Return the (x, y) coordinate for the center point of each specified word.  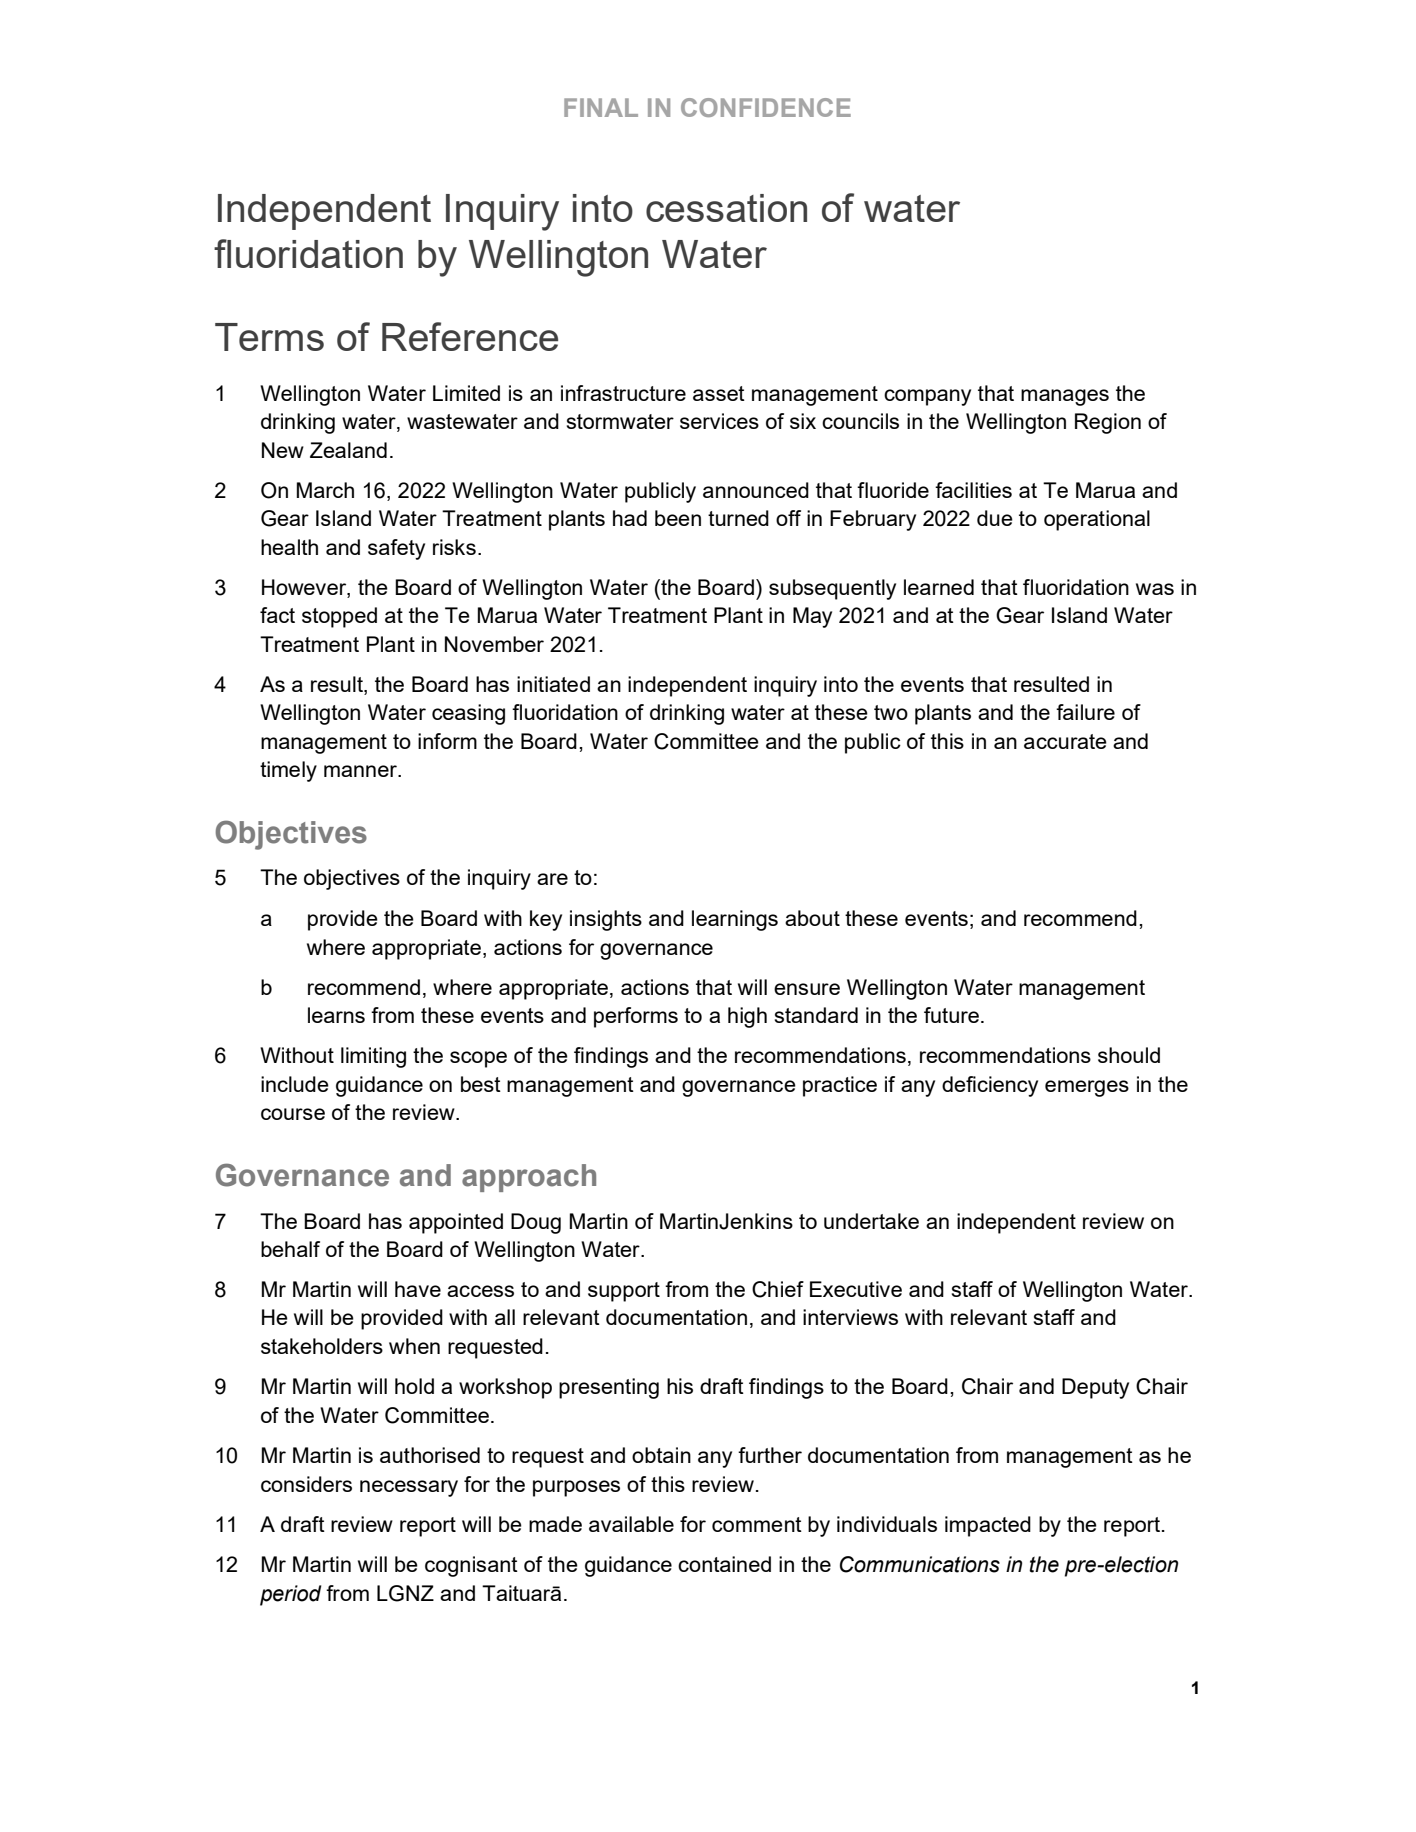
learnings (735, 920)
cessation (726, 208)
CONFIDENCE (766, 107)
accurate (1065, 741)
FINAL (601, 107)
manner (361, 771)
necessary (409, 1488)
